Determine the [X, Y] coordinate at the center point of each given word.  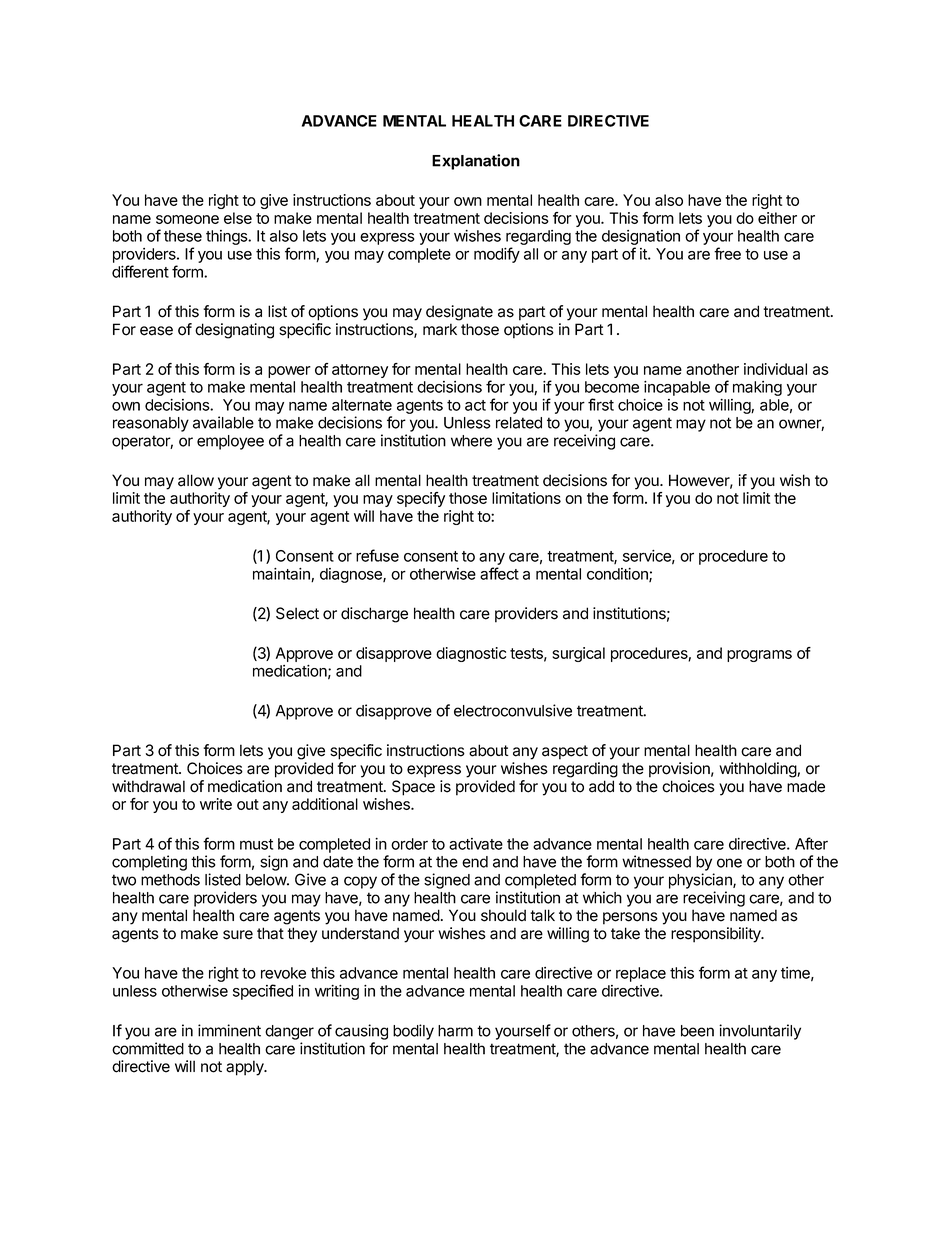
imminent [229, 1030]
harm [455, 1031]
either [777, 218]
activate [476, 844]
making [757, 388]
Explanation [476, 162]
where [471, 441]
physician [701, 881]
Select [297, 613]
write [216, 804]
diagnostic [471, 654]
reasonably [151, 424]
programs [759, 656]
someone [187, 219]
